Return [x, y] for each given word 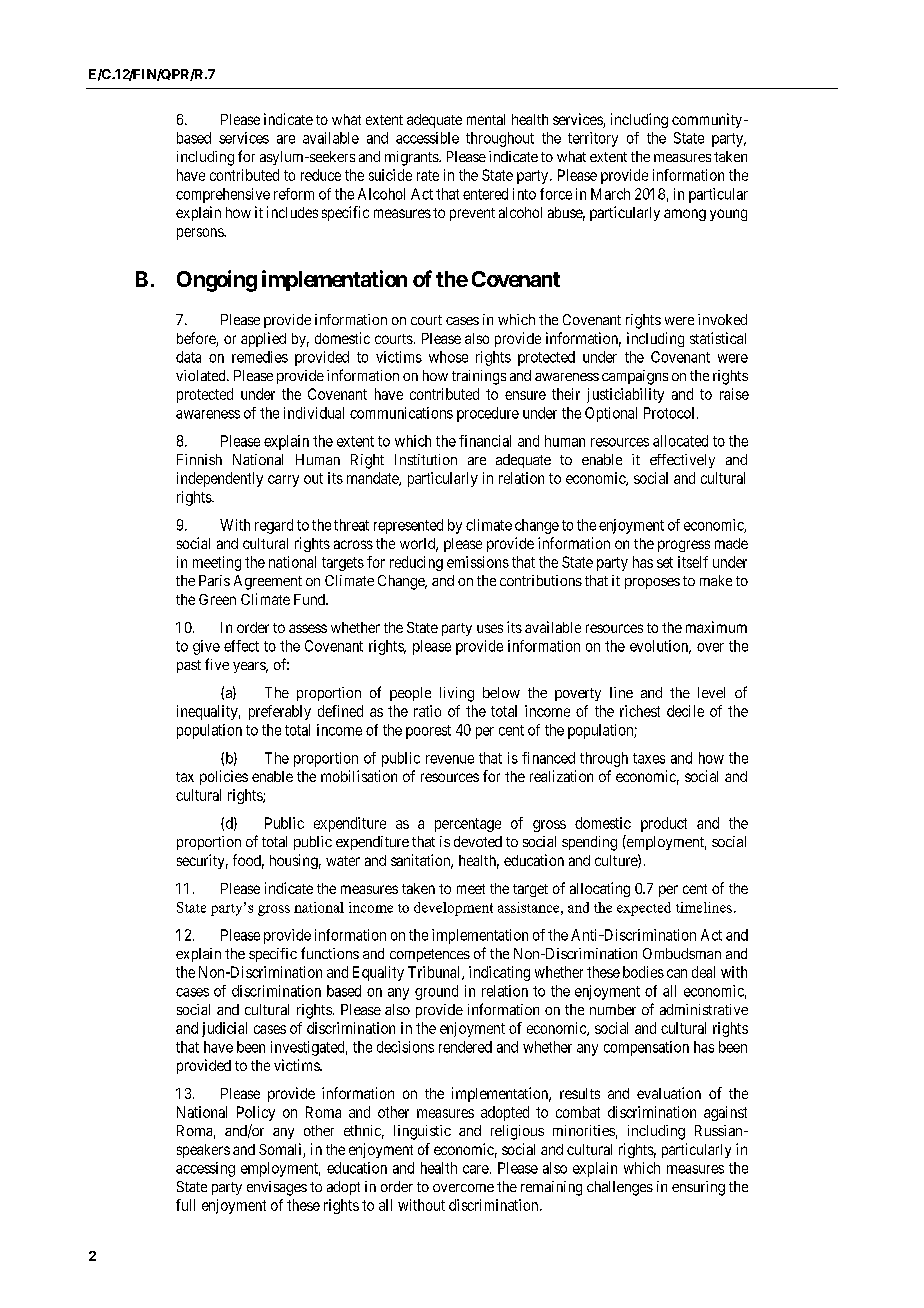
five [217, 664]
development [453, 909]
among [685, 215]
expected [644, 909]
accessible [427, 138]
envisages [277, 1188]
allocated [680, 441]
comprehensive [223, 195]
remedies [260, 357]
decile [685, 711]
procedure [488, 414]
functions [330, 953]
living [457, 694]
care [476, 1169]
